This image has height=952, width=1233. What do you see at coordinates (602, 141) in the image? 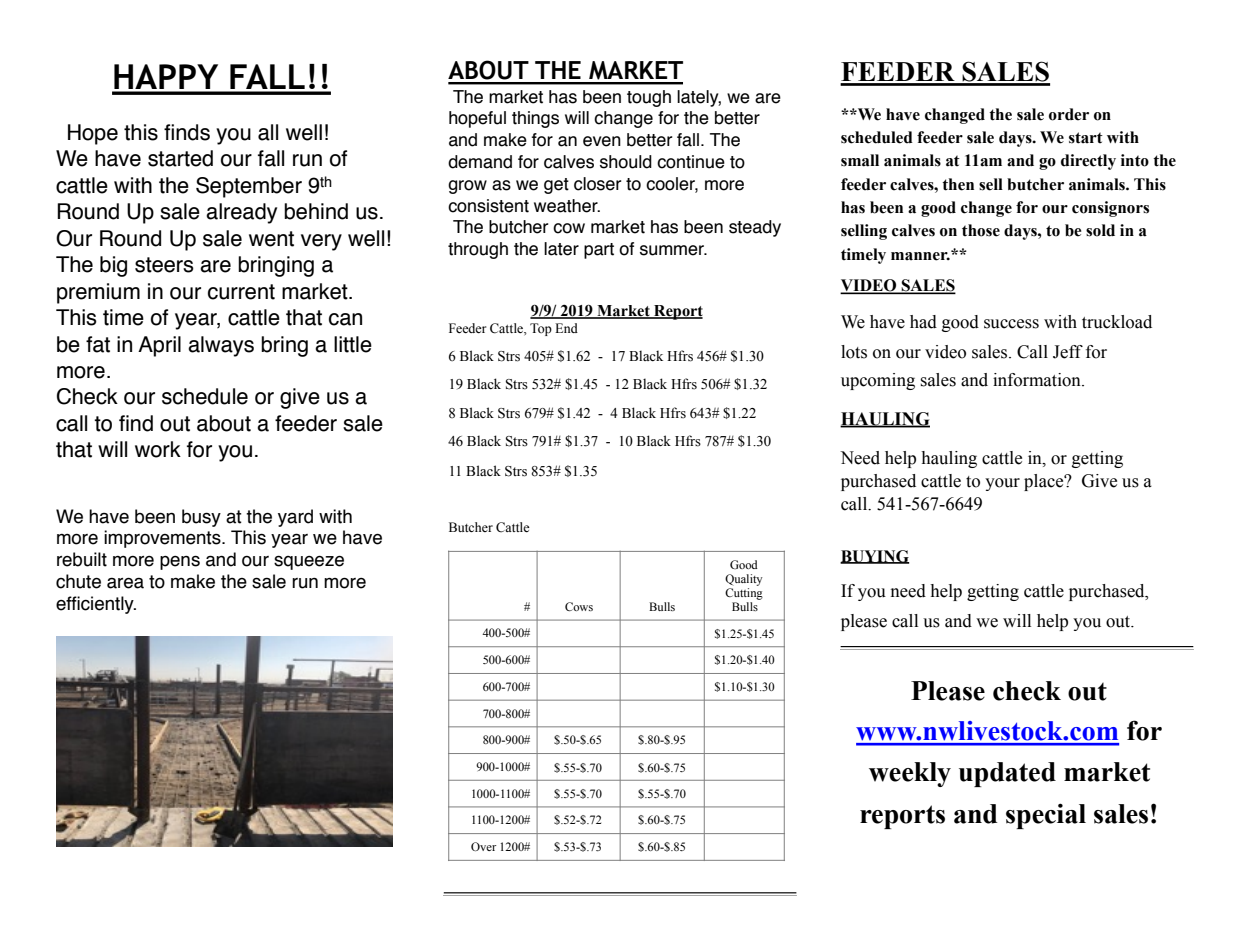
I see `even` at bounding box center [602, 141].
